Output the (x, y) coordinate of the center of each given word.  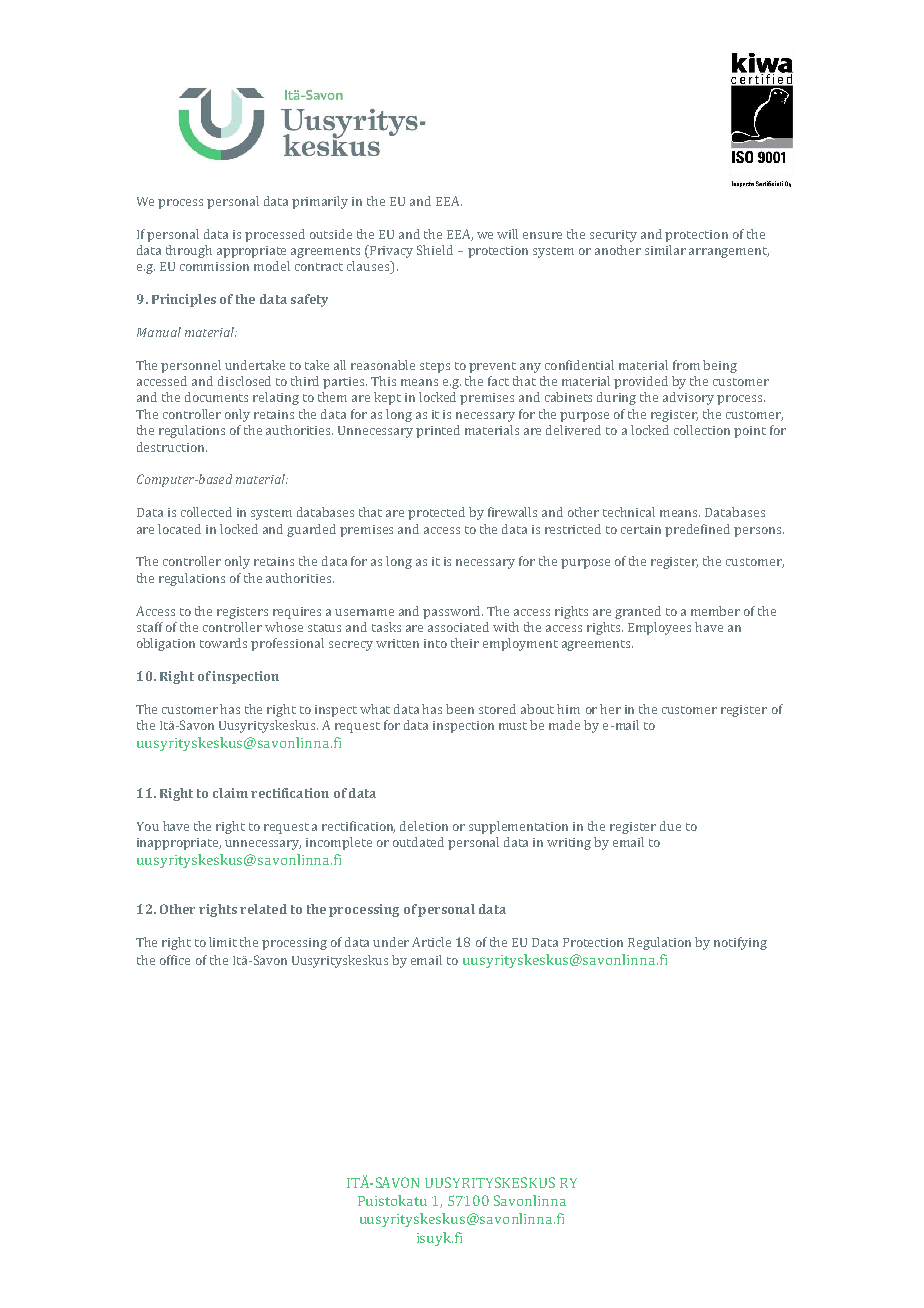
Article (431, 942)
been (460, 709)
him (568, 709)
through (189, 251)
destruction (172, 447)
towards (223, 643)
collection (702, 430)
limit (223, 942)
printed (438, 431)
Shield (435, 250)
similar (665, 250)
